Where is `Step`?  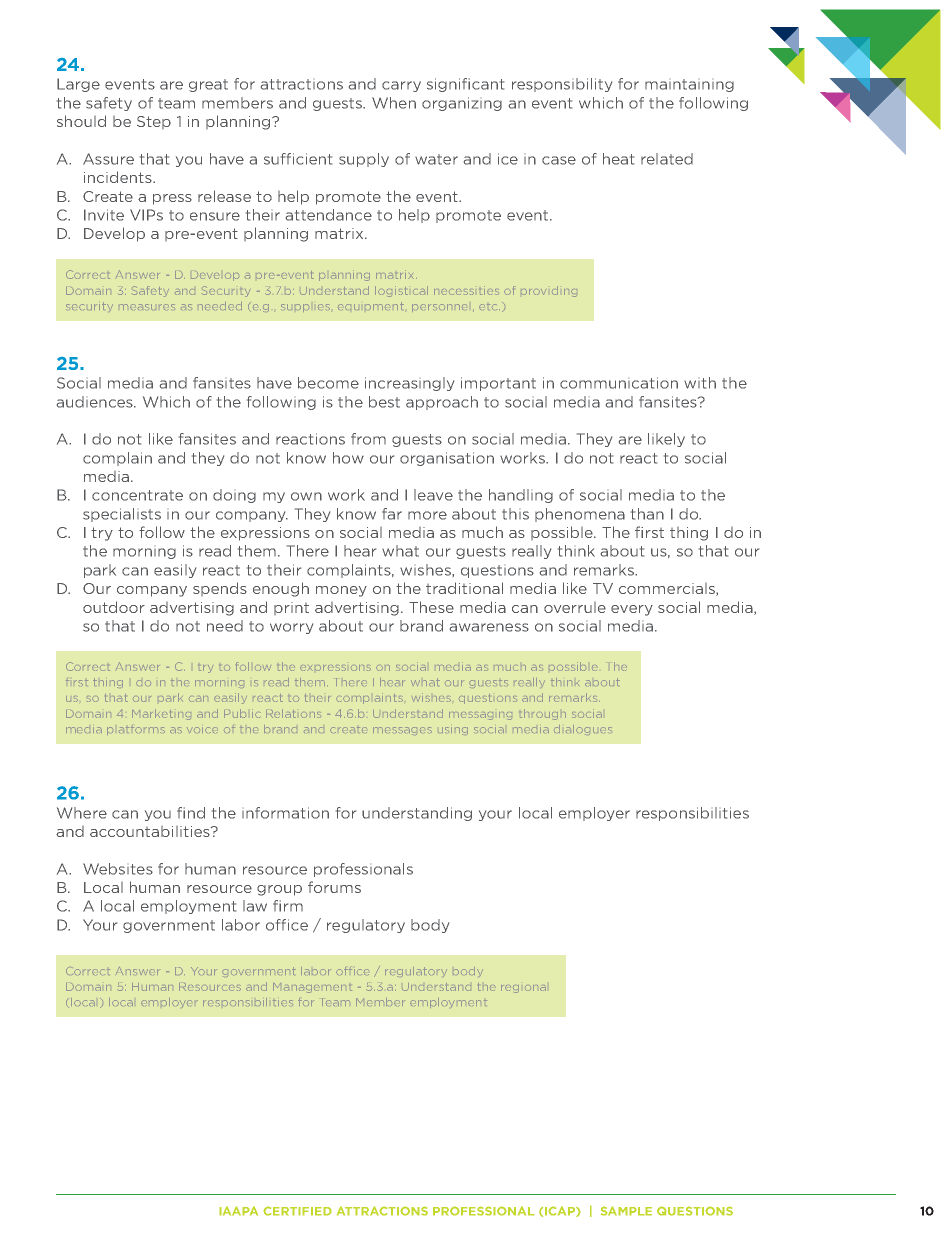 Step is located at coordinates (154, 122).
